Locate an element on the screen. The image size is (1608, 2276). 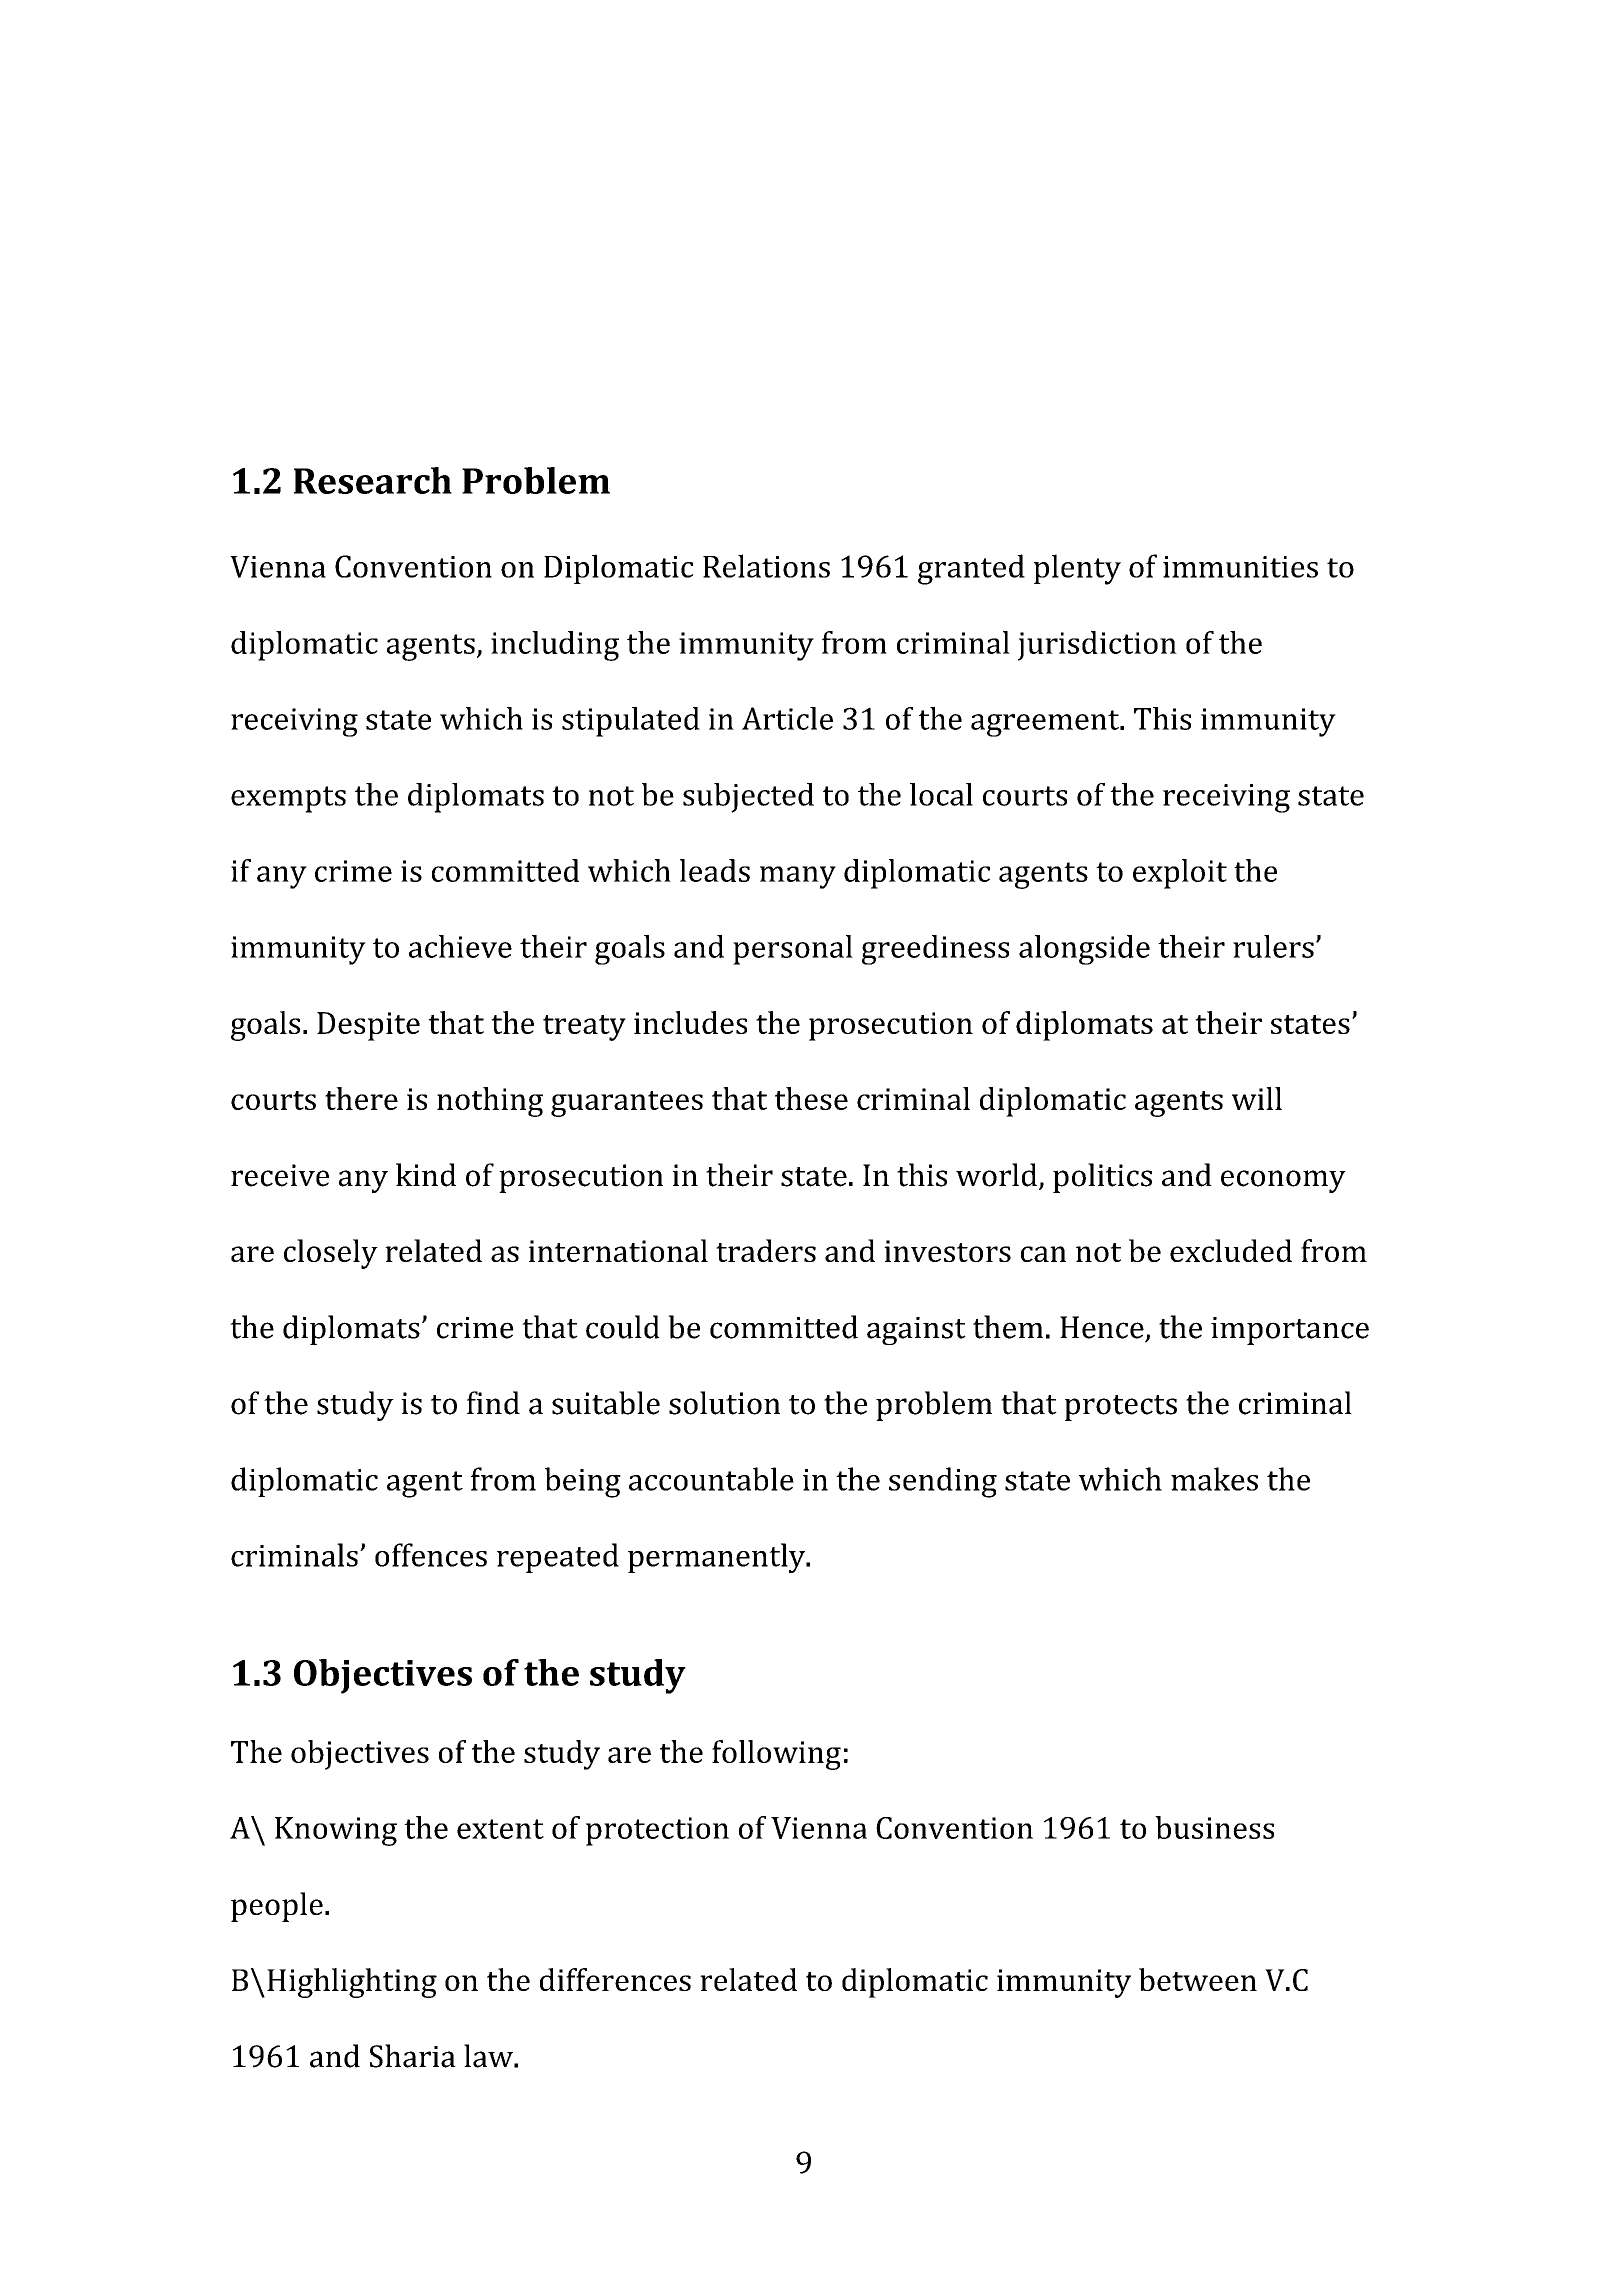
Relations is located at coordinates (766, 566).
